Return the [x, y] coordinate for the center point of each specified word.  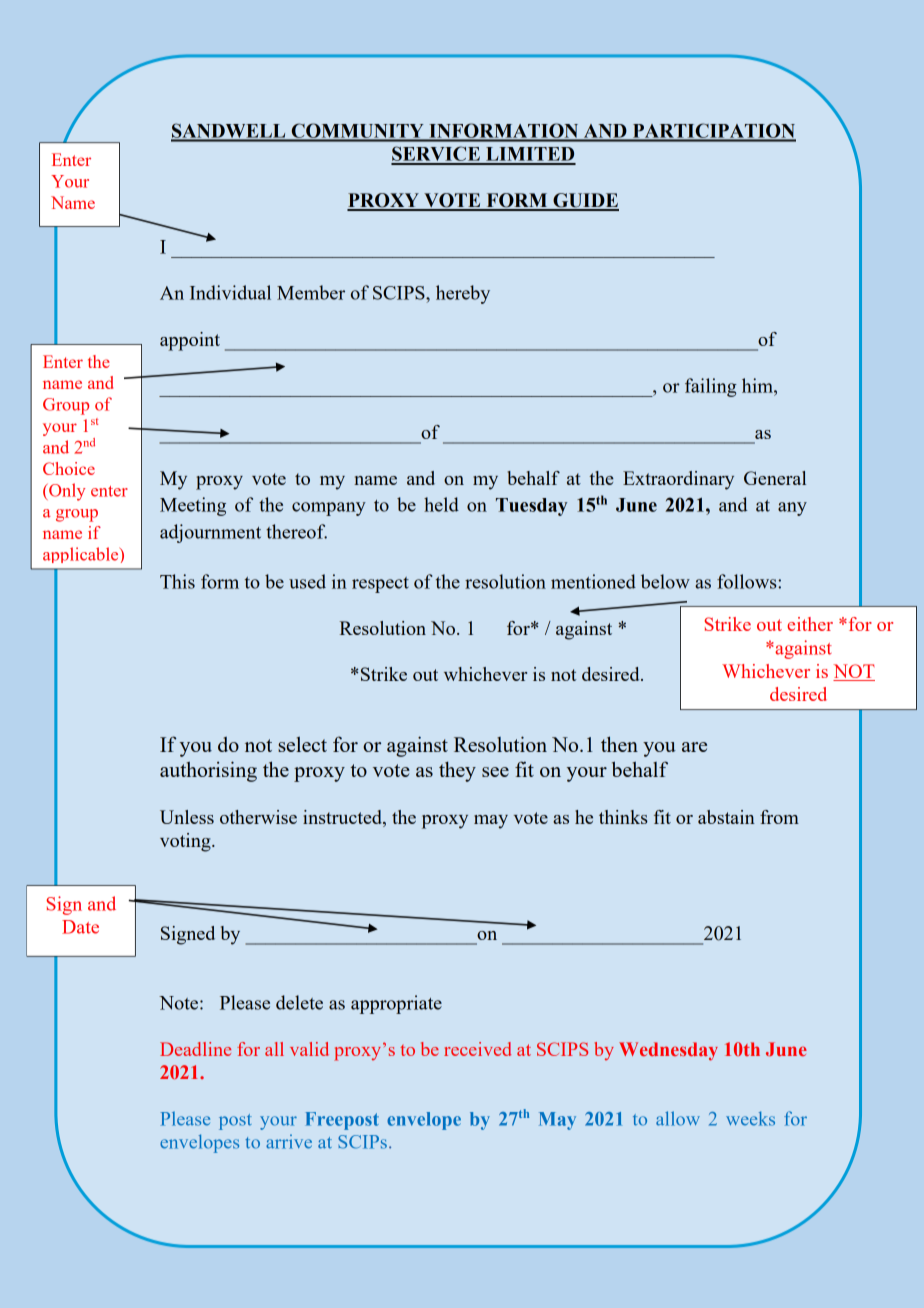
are [694, 747]
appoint [190, 341]
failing [711, 387]
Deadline [195, 1049]
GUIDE [585, 201]
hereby [463, 294]
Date [80, 927]
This [177, 581]
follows [748, 581]
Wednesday [668, 1051]
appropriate [396, 1004]
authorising [208, 771]
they [457, 771]
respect [380, 585]
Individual [230, 292]
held [441, 504]
